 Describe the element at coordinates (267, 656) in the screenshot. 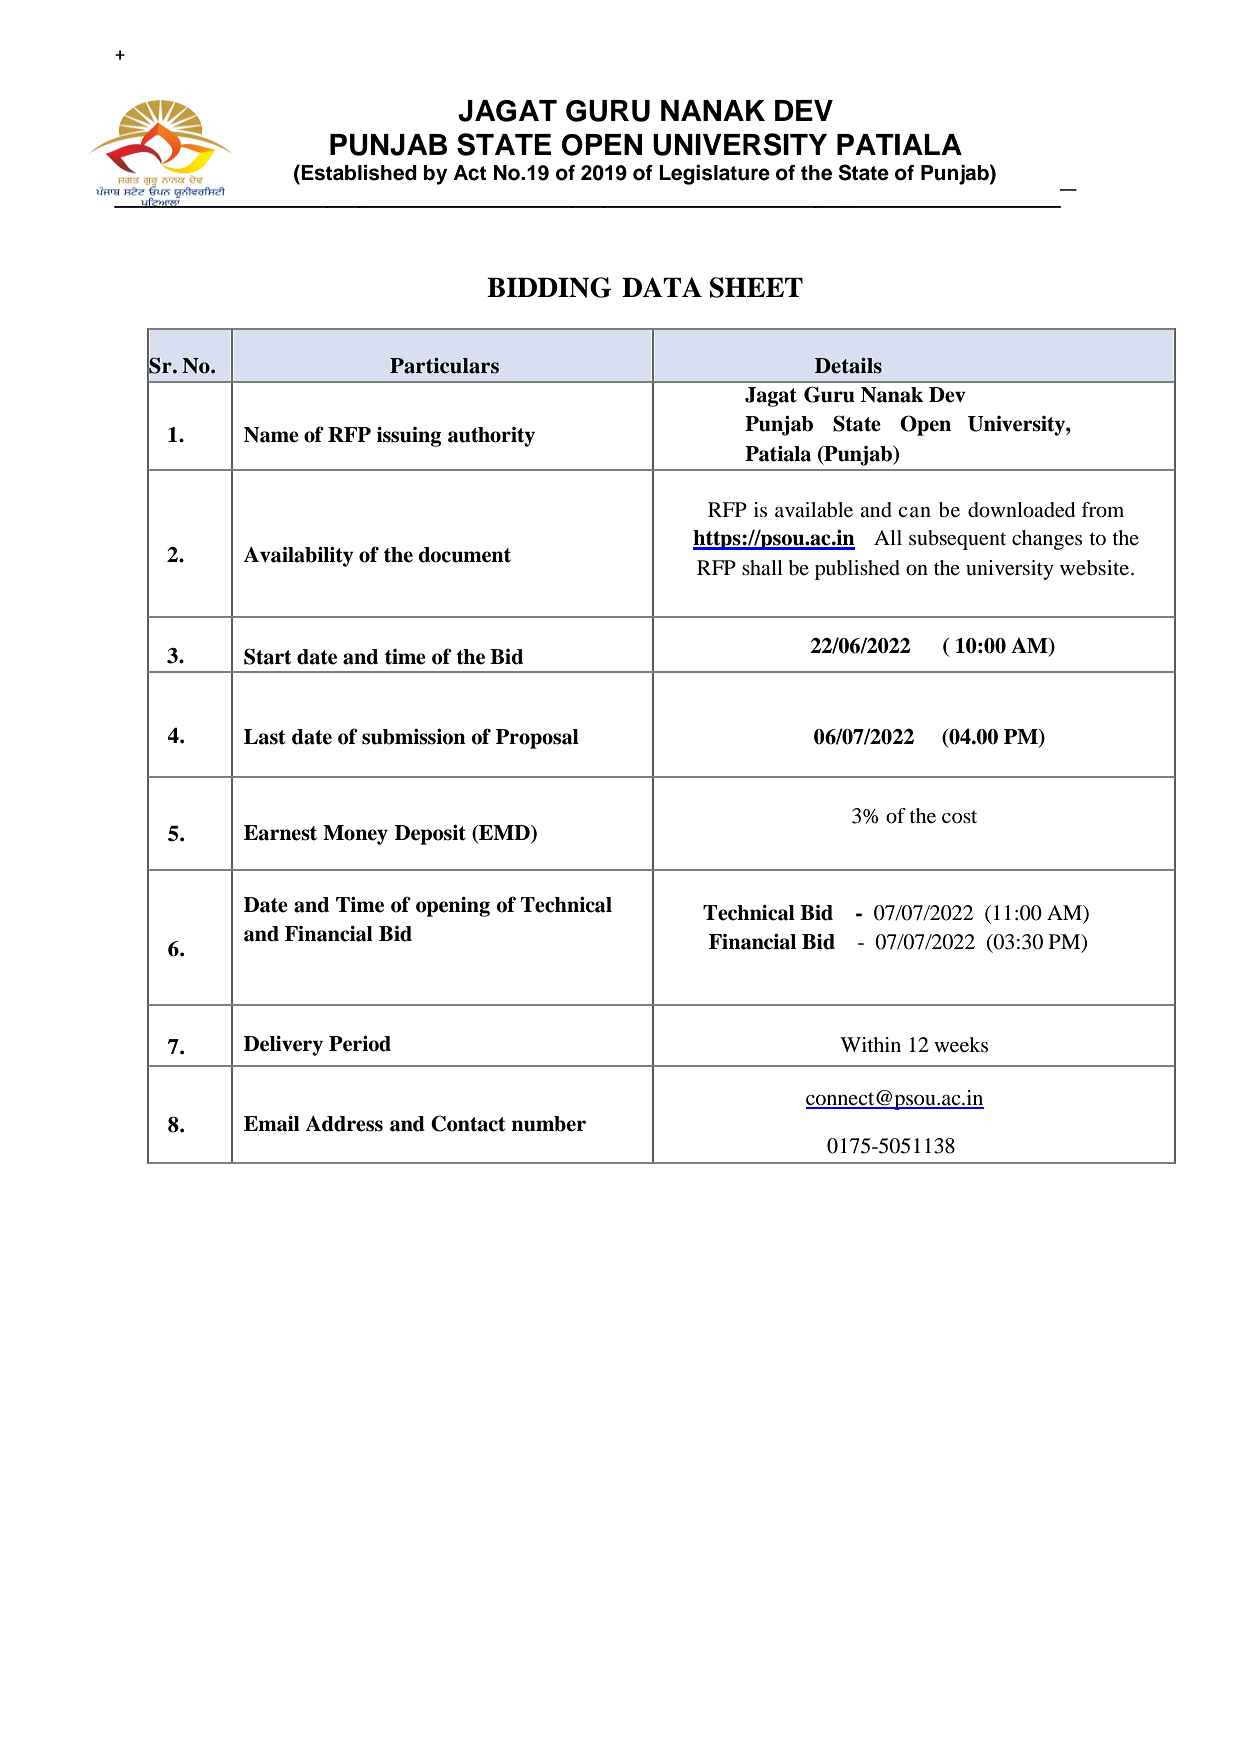

I see `Start` at that location.
